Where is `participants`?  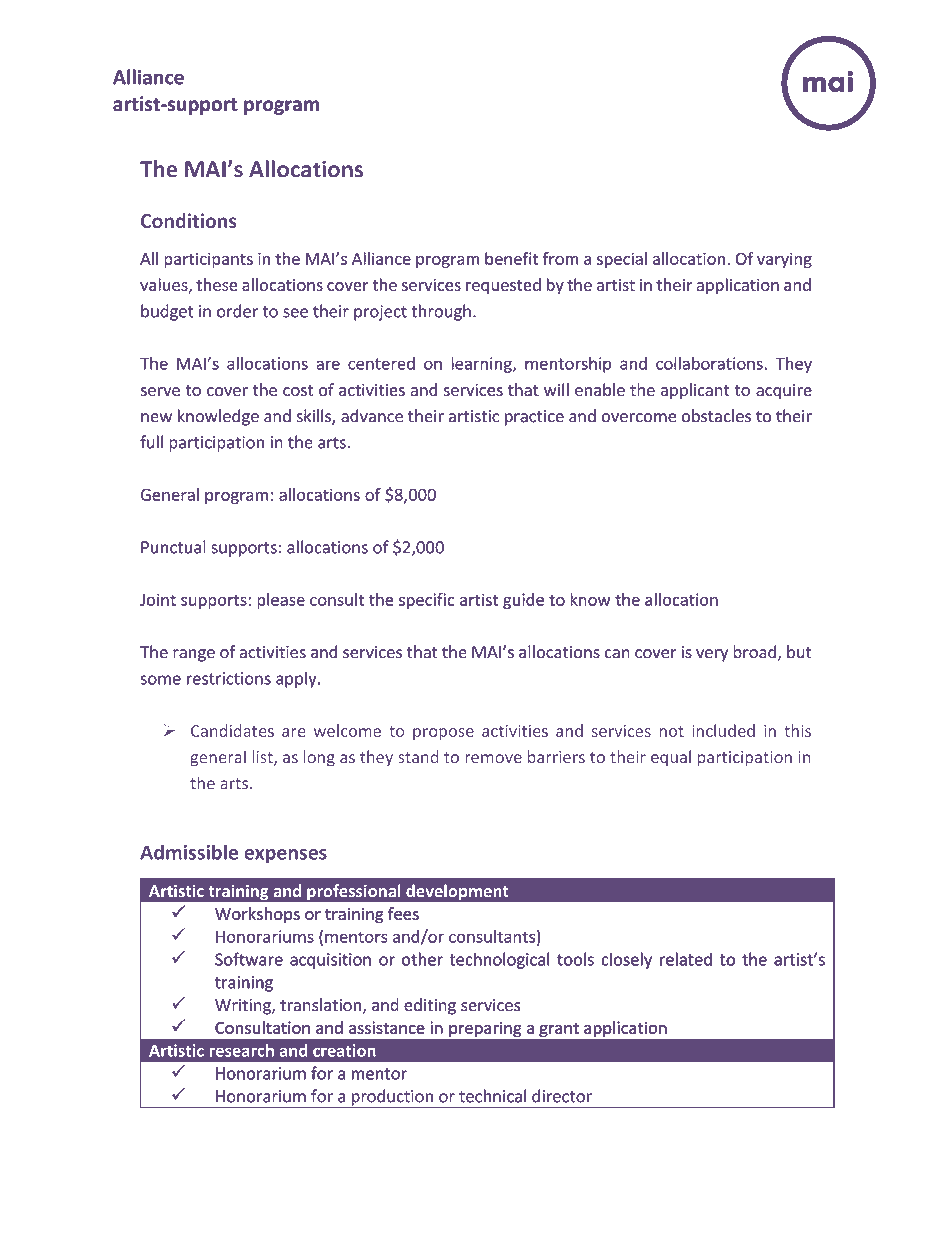
participants is located at coordinates (208, 260).
